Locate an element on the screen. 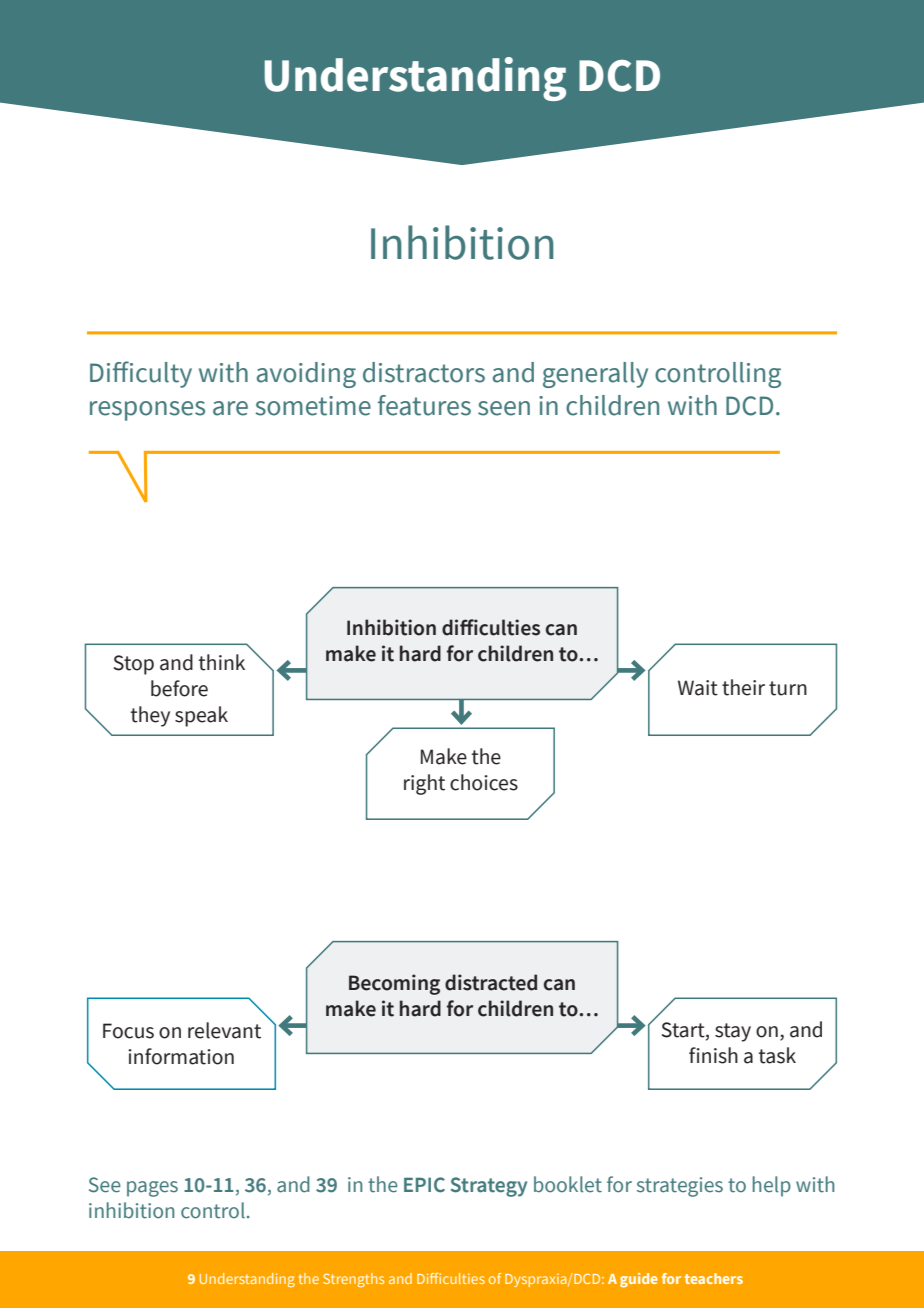 This screenshot has height=1308, width=924. features is located at coordinates (424, 405).
